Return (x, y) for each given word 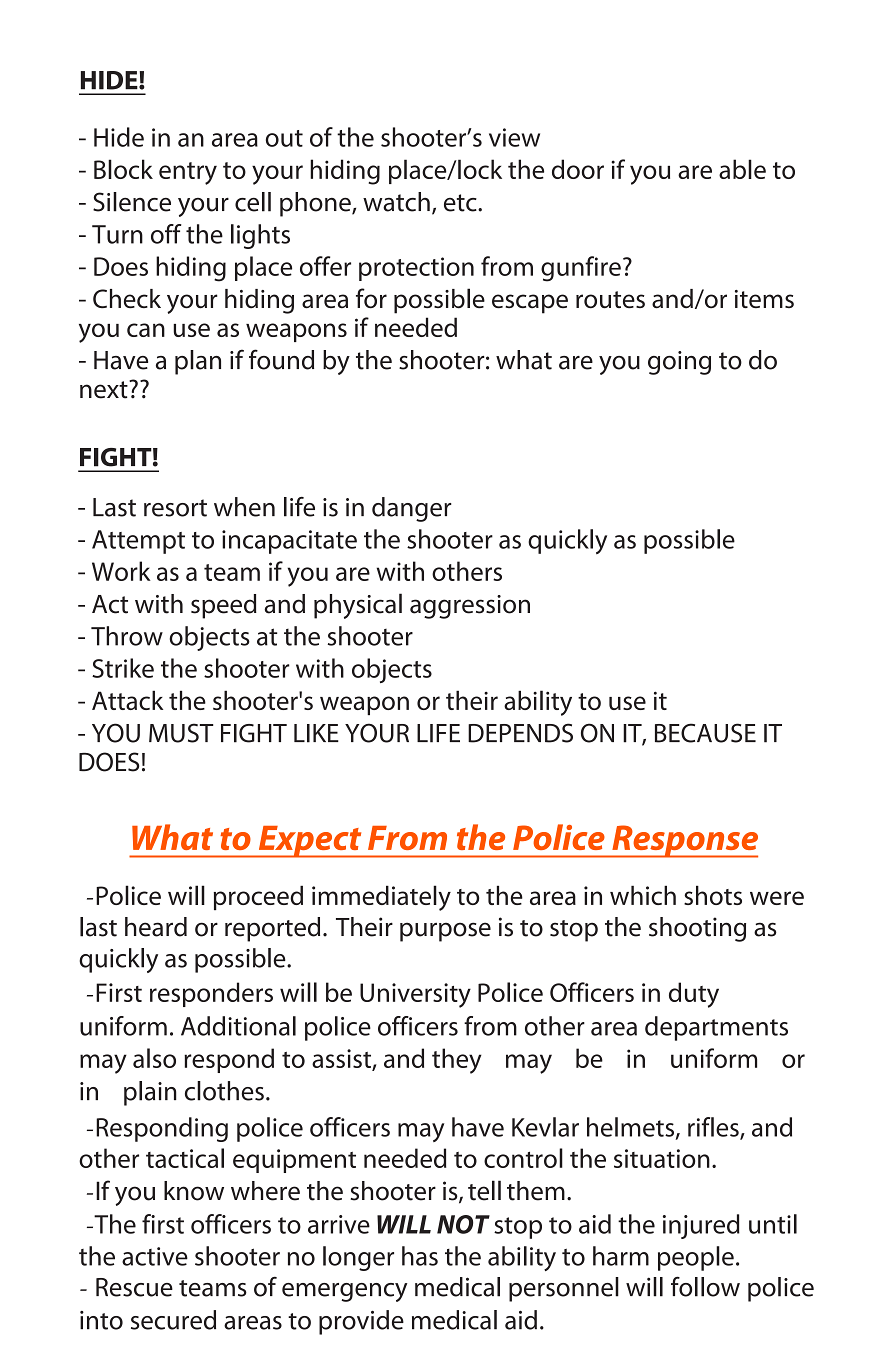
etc (461, 203)
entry (188, 173)
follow (705, 1286)
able (742, 169)
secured (173, 1320)
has (420, 1256)
